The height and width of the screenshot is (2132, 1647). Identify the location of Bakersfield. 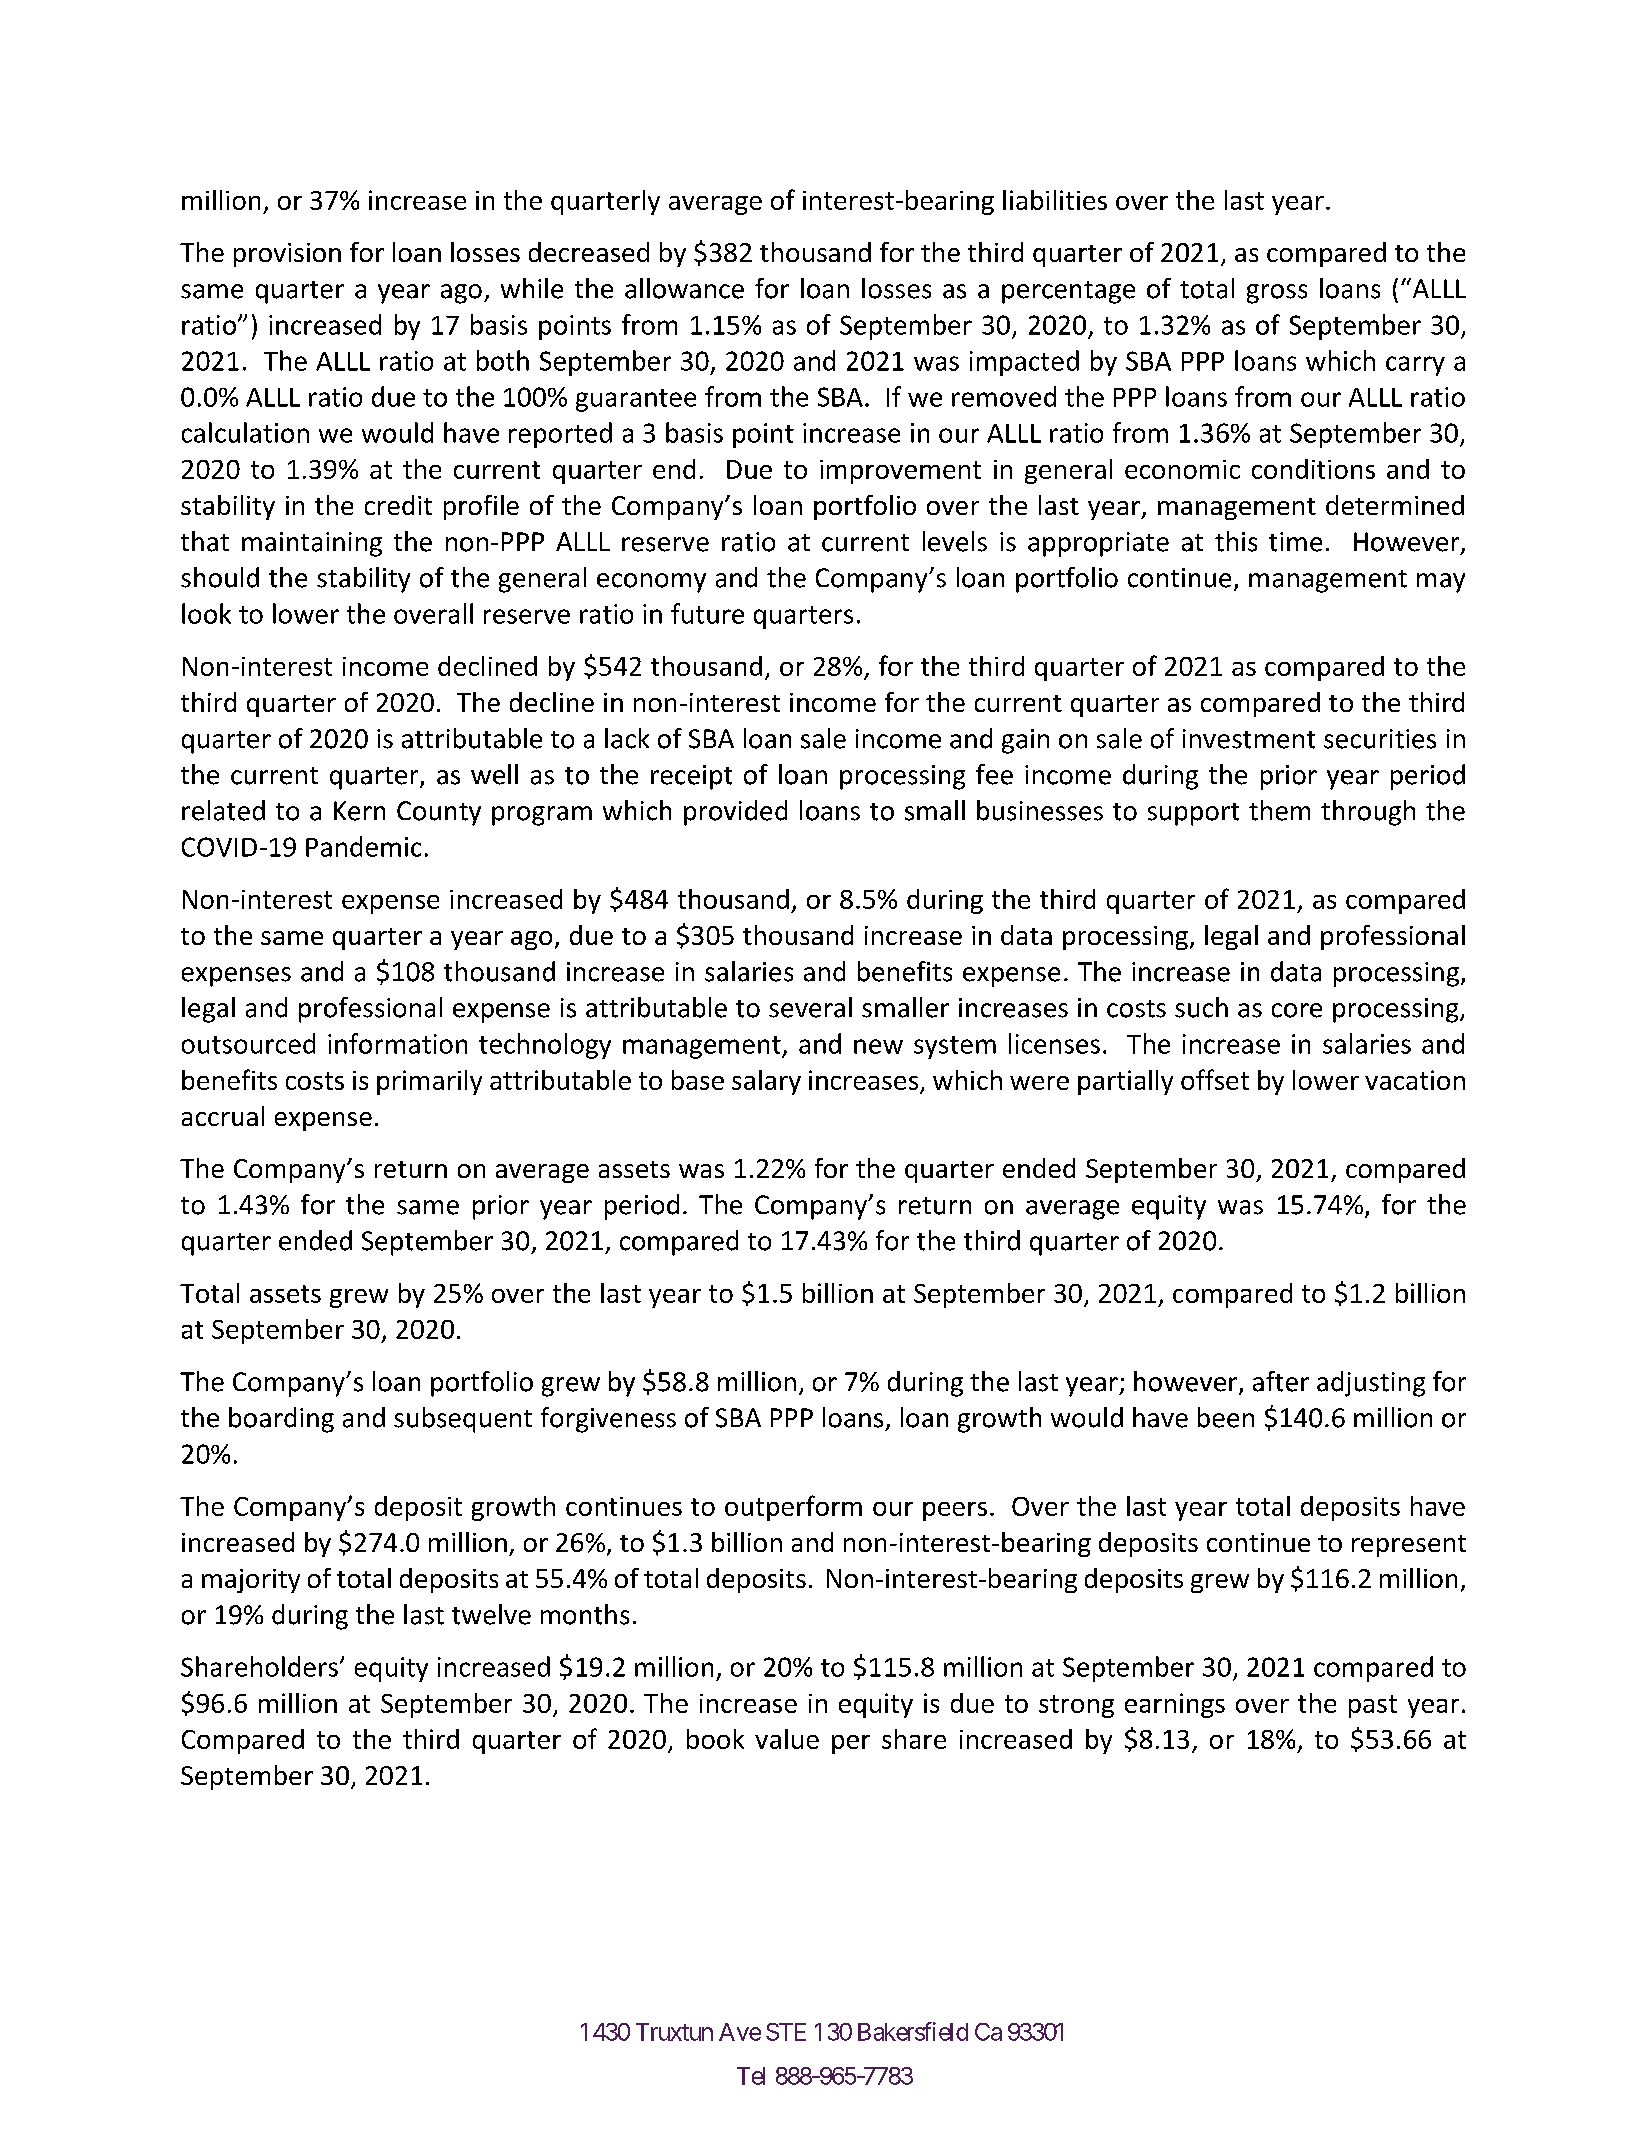
(913, 2031).
